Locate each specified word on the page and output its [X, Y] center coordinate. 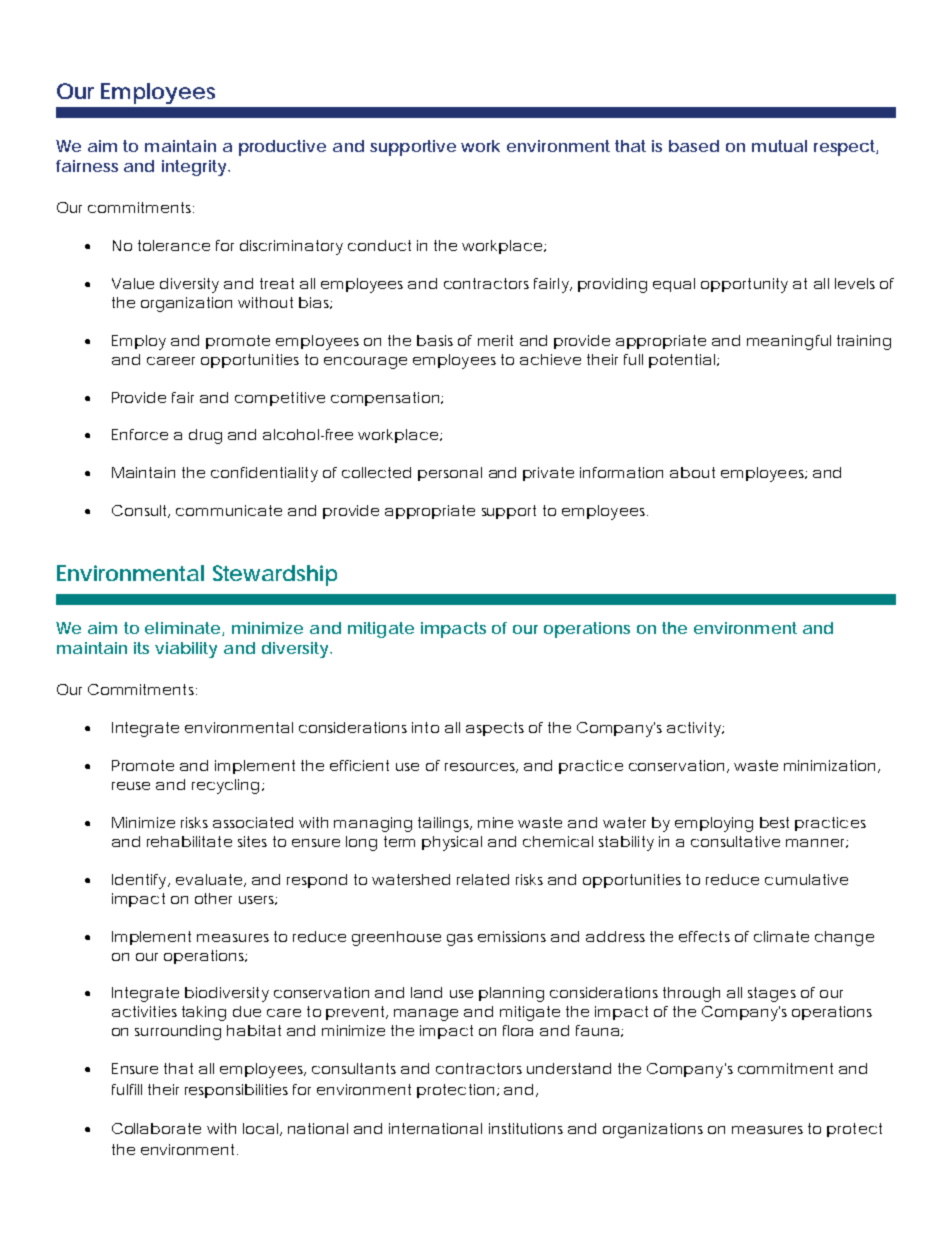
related [483, 879]
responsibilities [236, 1091]
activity [695, 729]
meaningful [789, 342]
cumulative [806, 879]
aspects [495, 729]
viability [186, 650]
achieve [550, 359]
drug [205, 436]
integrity [194, 168]
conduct [379, 245]
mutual [779, 146]
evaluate [209, 879]
